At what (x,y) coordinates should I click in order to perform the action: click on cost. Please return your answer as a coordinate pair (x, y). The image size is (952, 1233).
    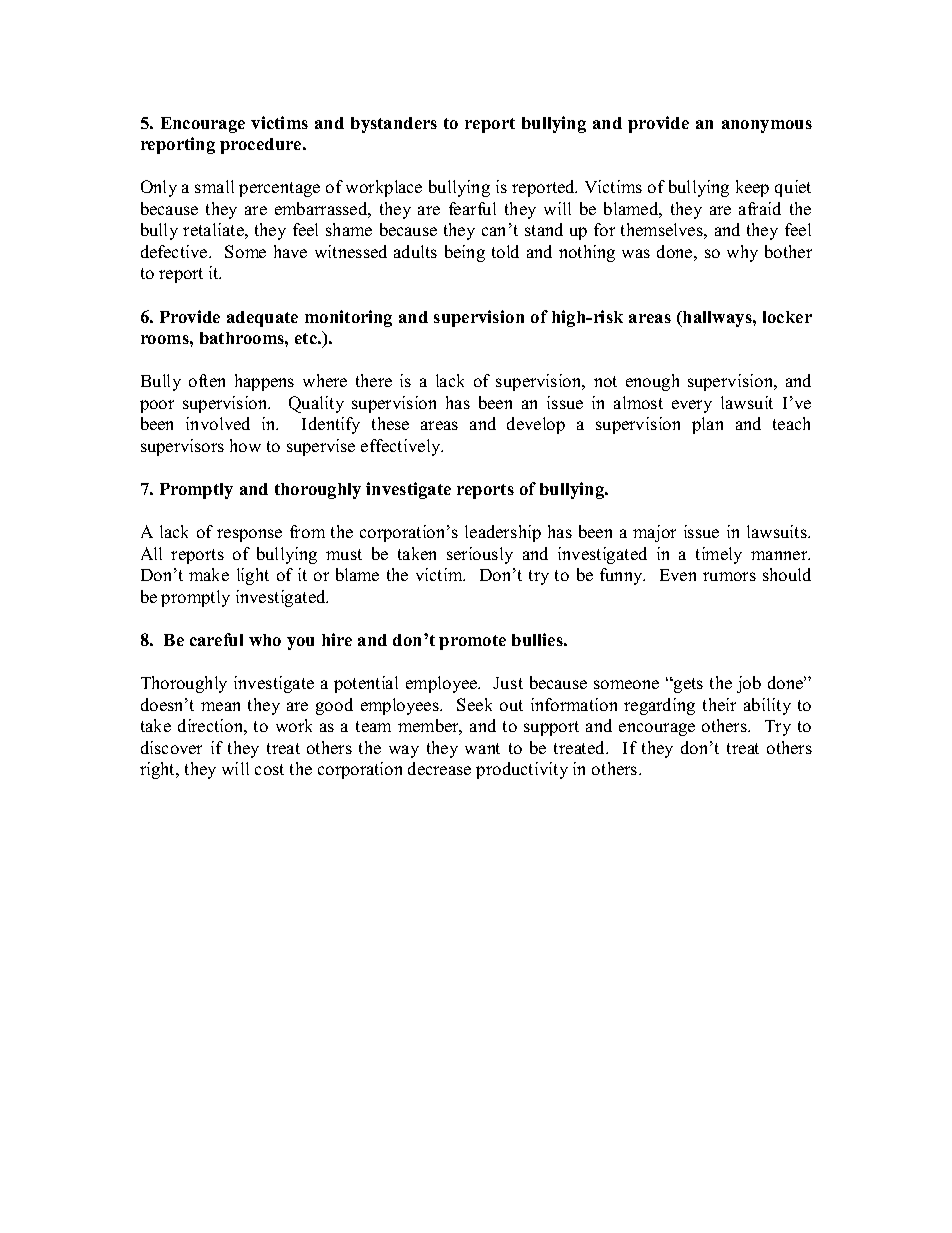
    Looking at the image, I should click on (269, 769).
